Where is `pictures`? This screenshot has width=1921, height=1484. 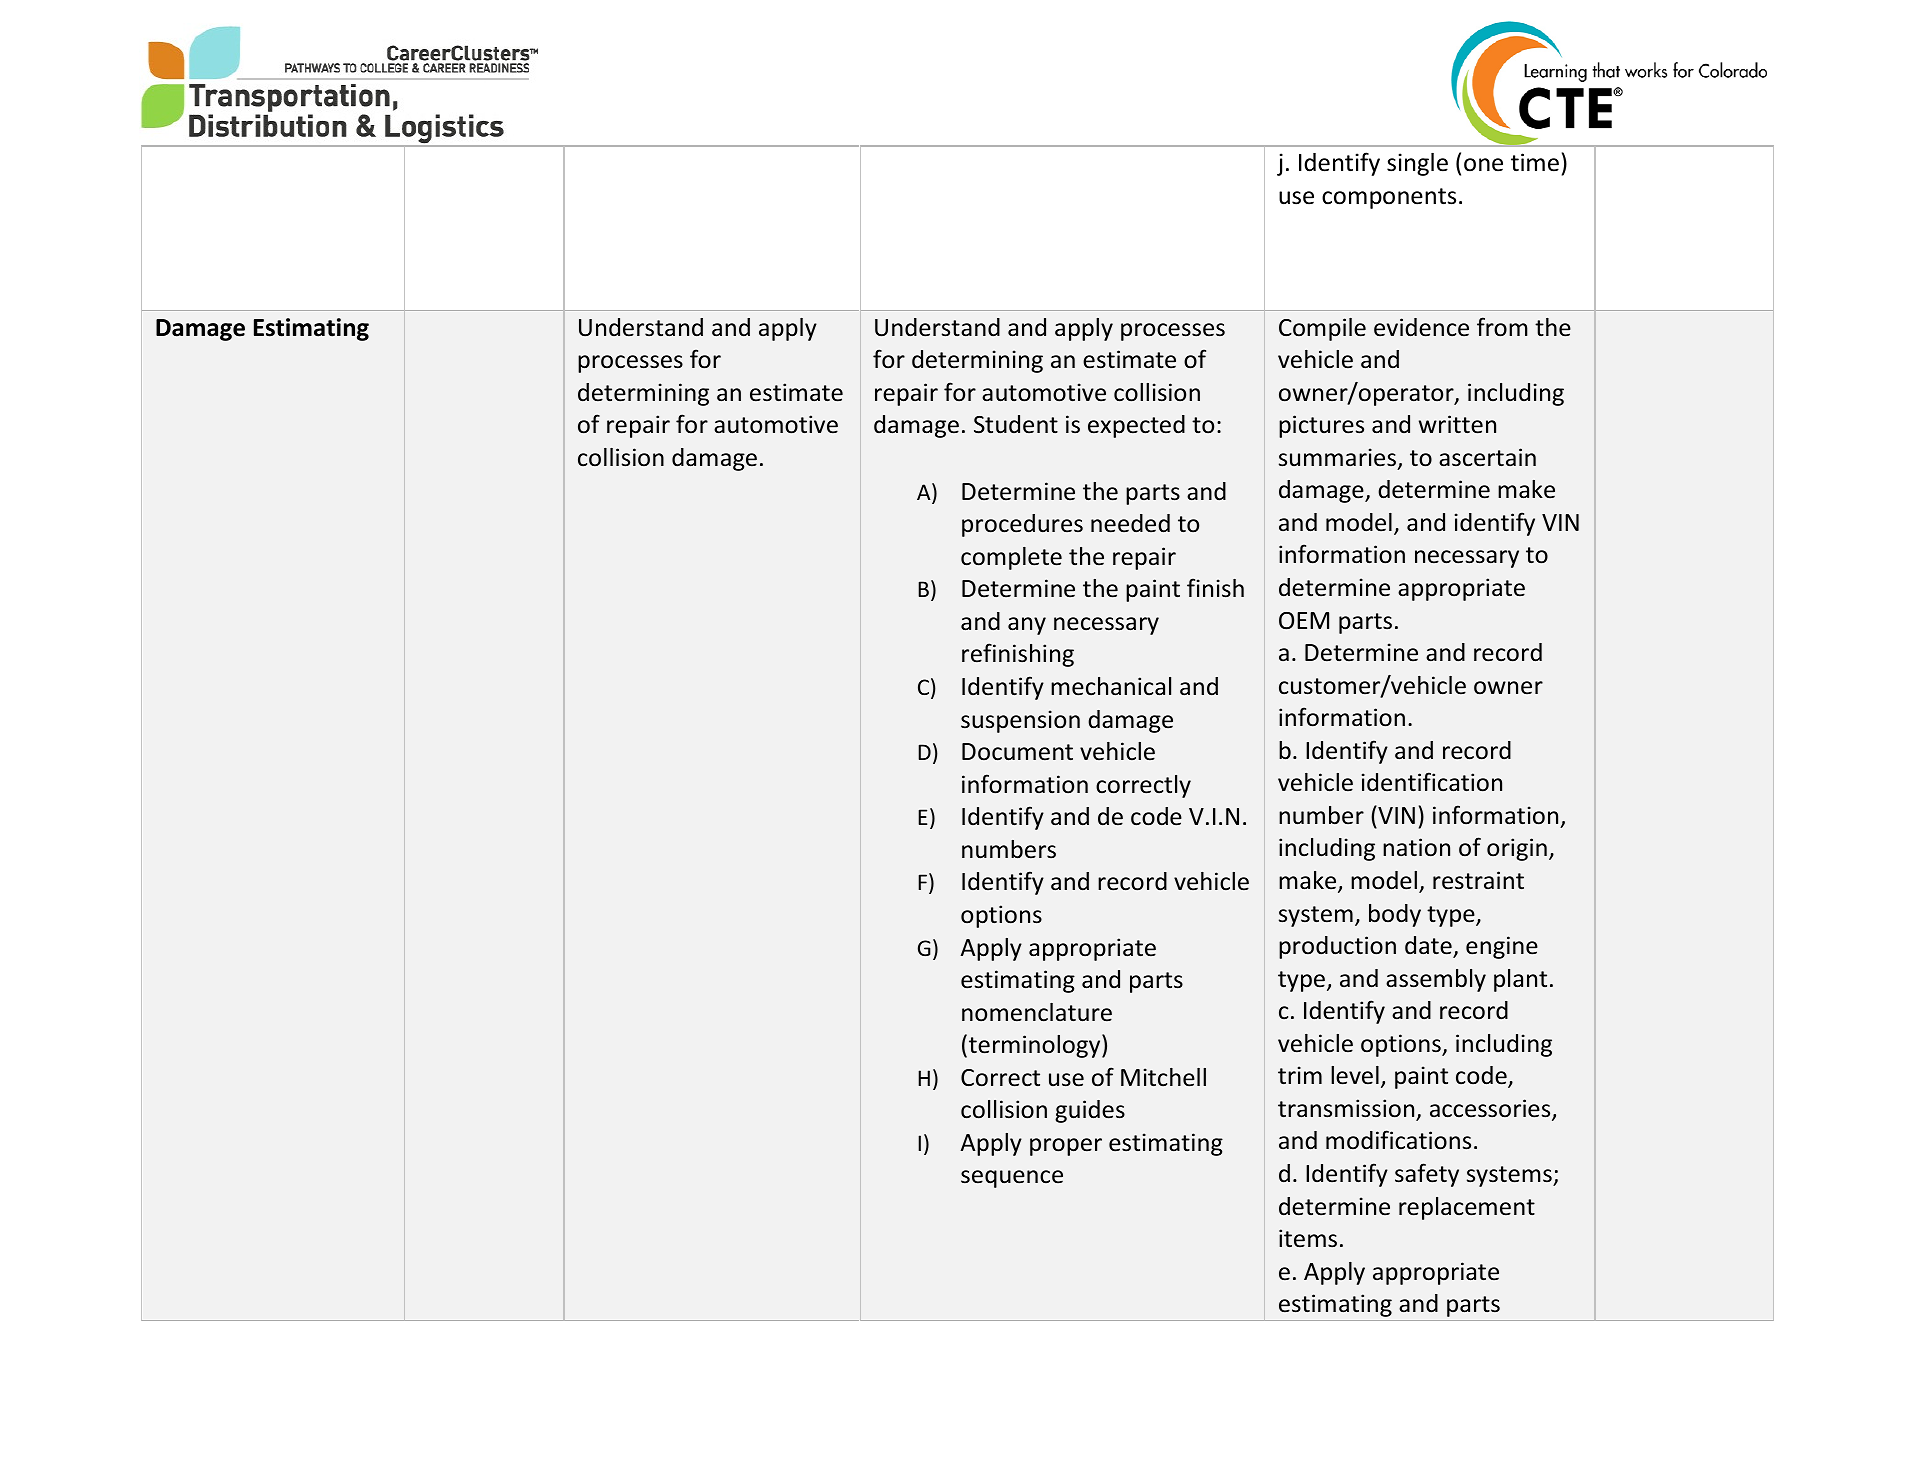
pictures is located at coordinates (1321, 426).
